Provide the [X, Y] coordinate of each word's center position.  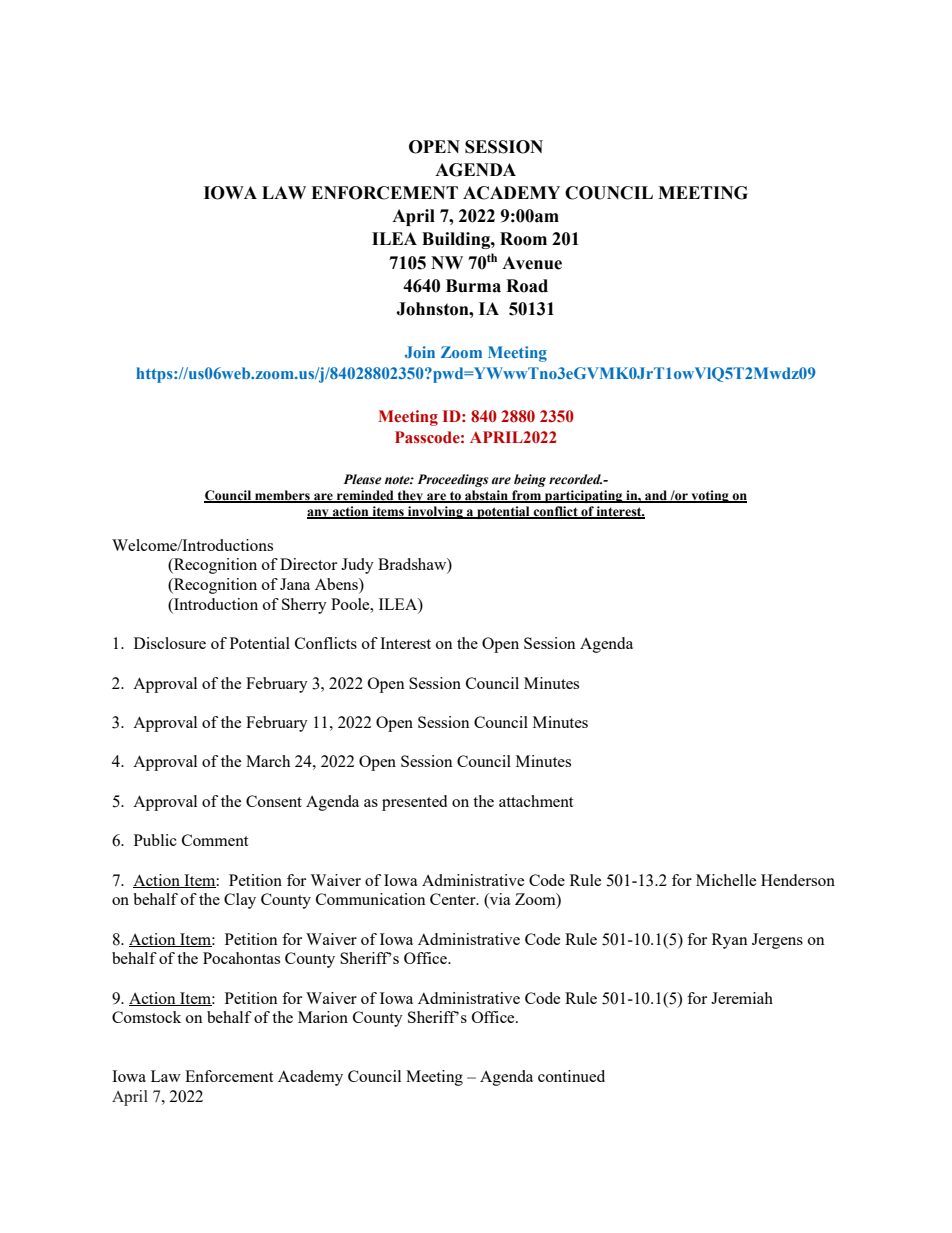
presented [414, 803]
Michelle [726, 880]
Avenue [532, 263]
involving [435, 512]
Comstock [146, 1017]
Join [420, 352]
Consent [274, 801]
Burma [473, 286]
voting [710, 496]
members [282, 496]
